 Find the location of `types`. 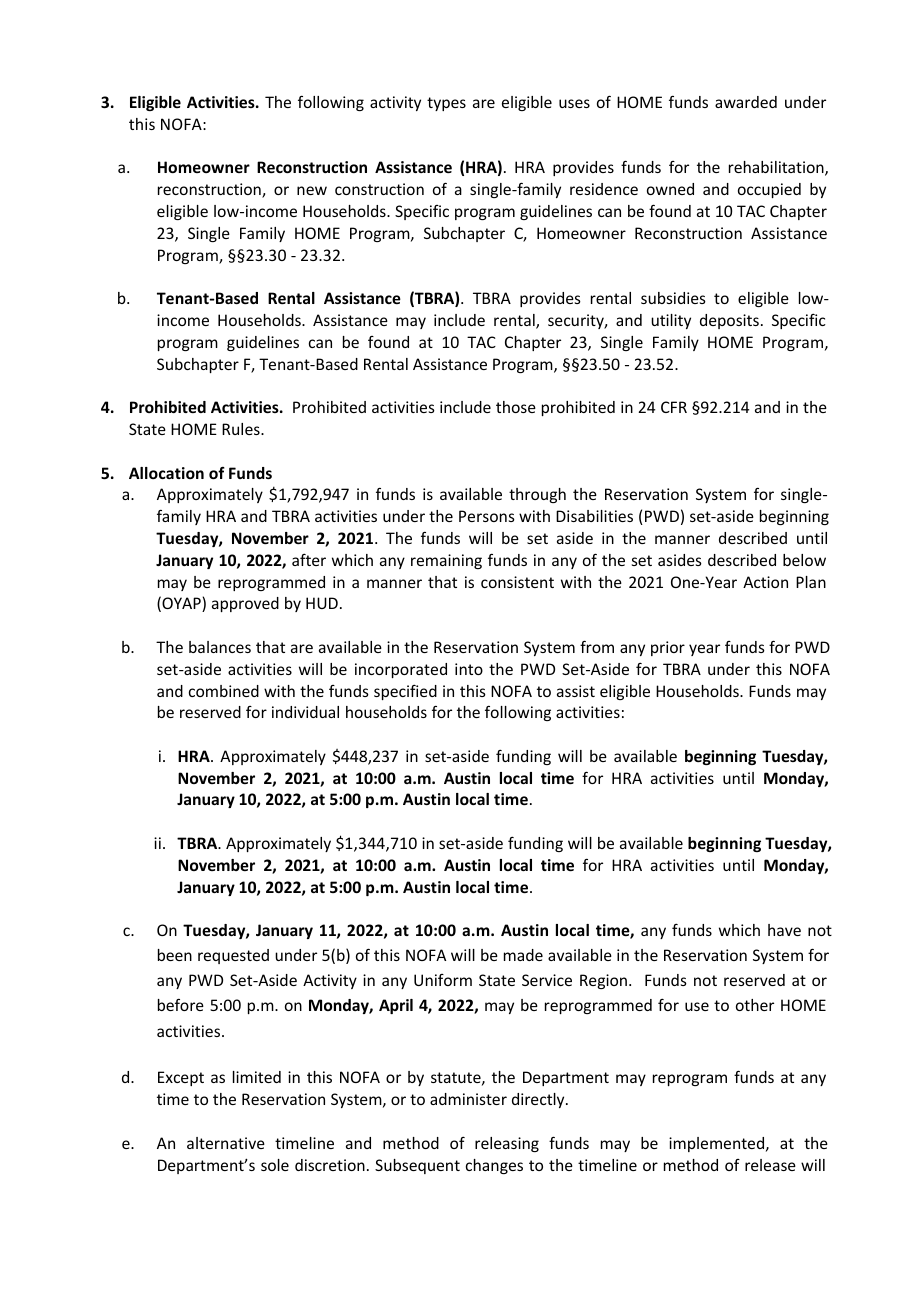

types is located at coordinates (446, 104).
